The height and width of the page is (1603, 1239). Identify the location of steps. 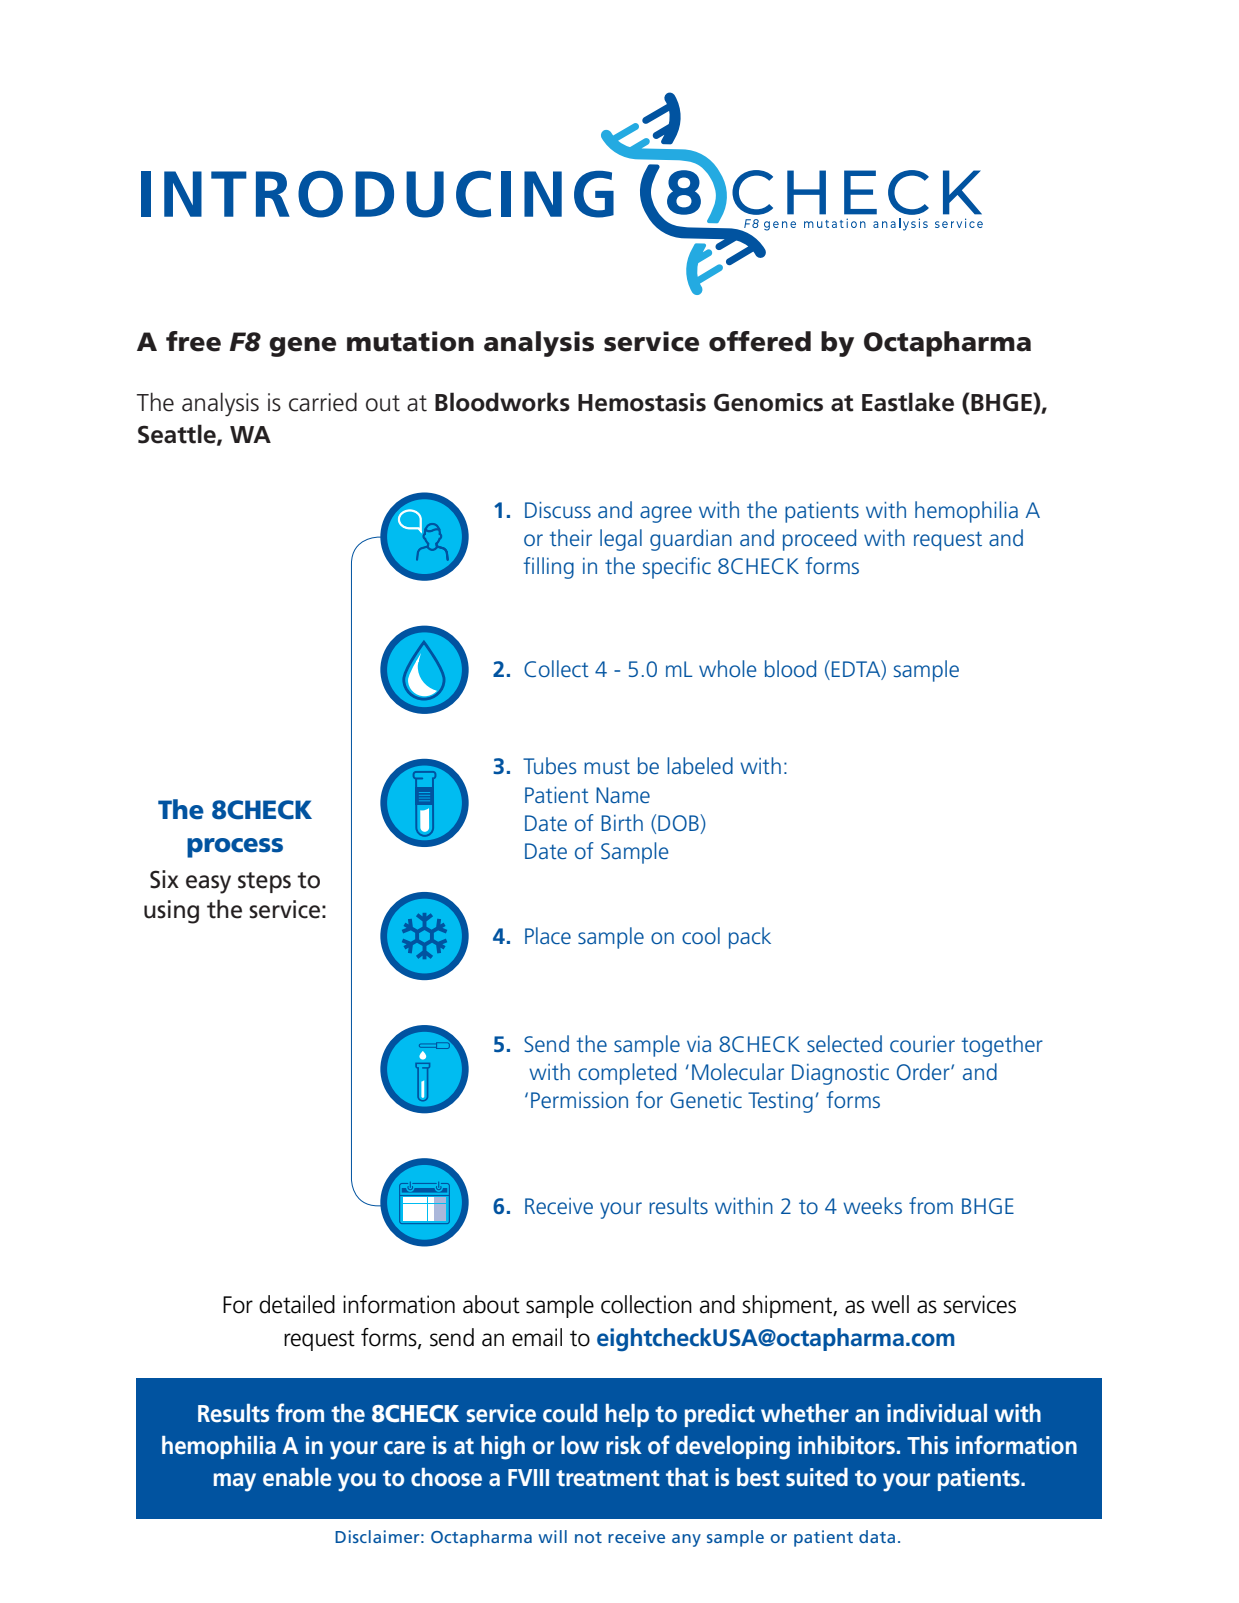
(264, 882).
